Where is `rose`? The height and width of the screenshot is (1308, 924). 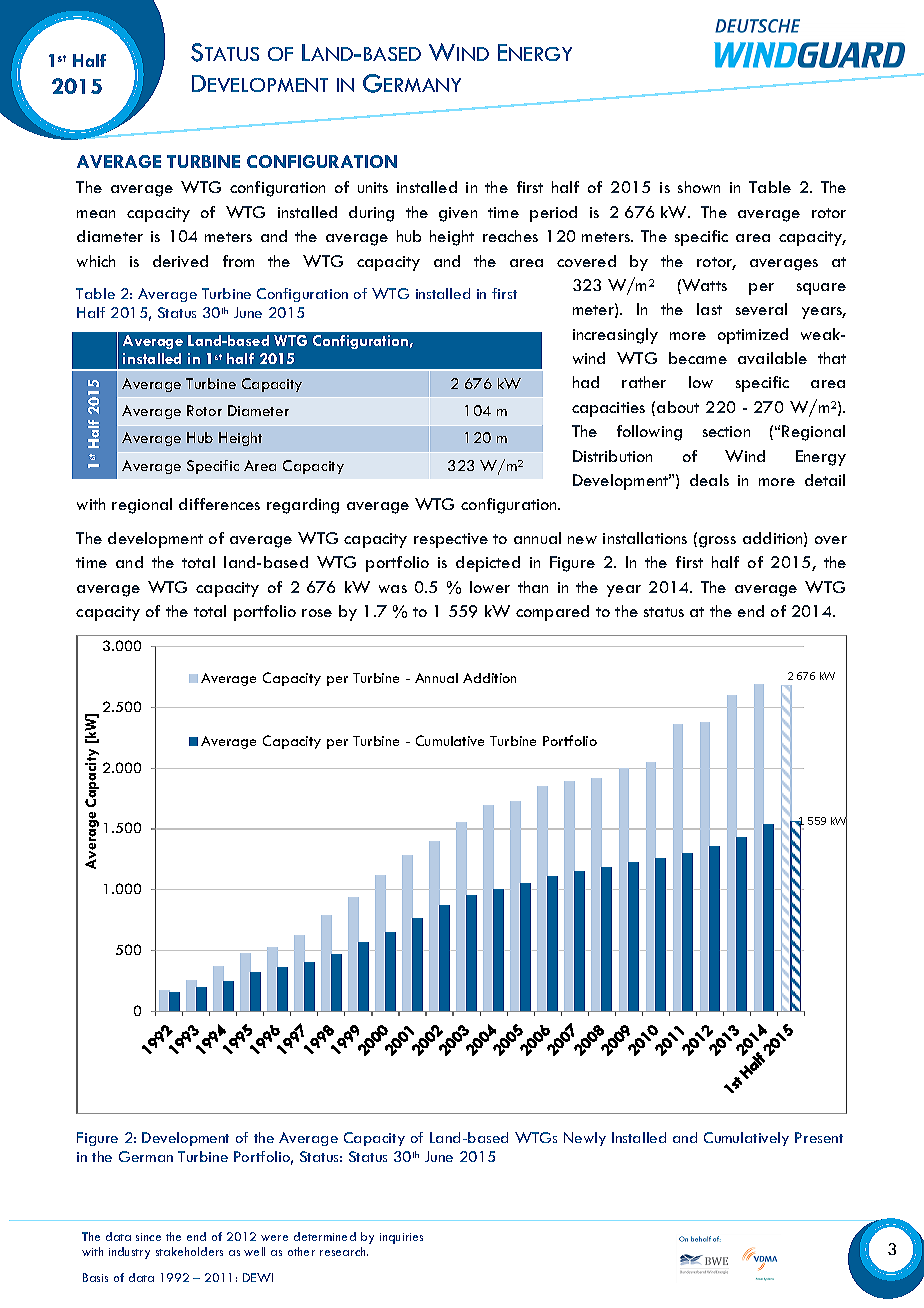 rose is located at coordinates (317, 613).
